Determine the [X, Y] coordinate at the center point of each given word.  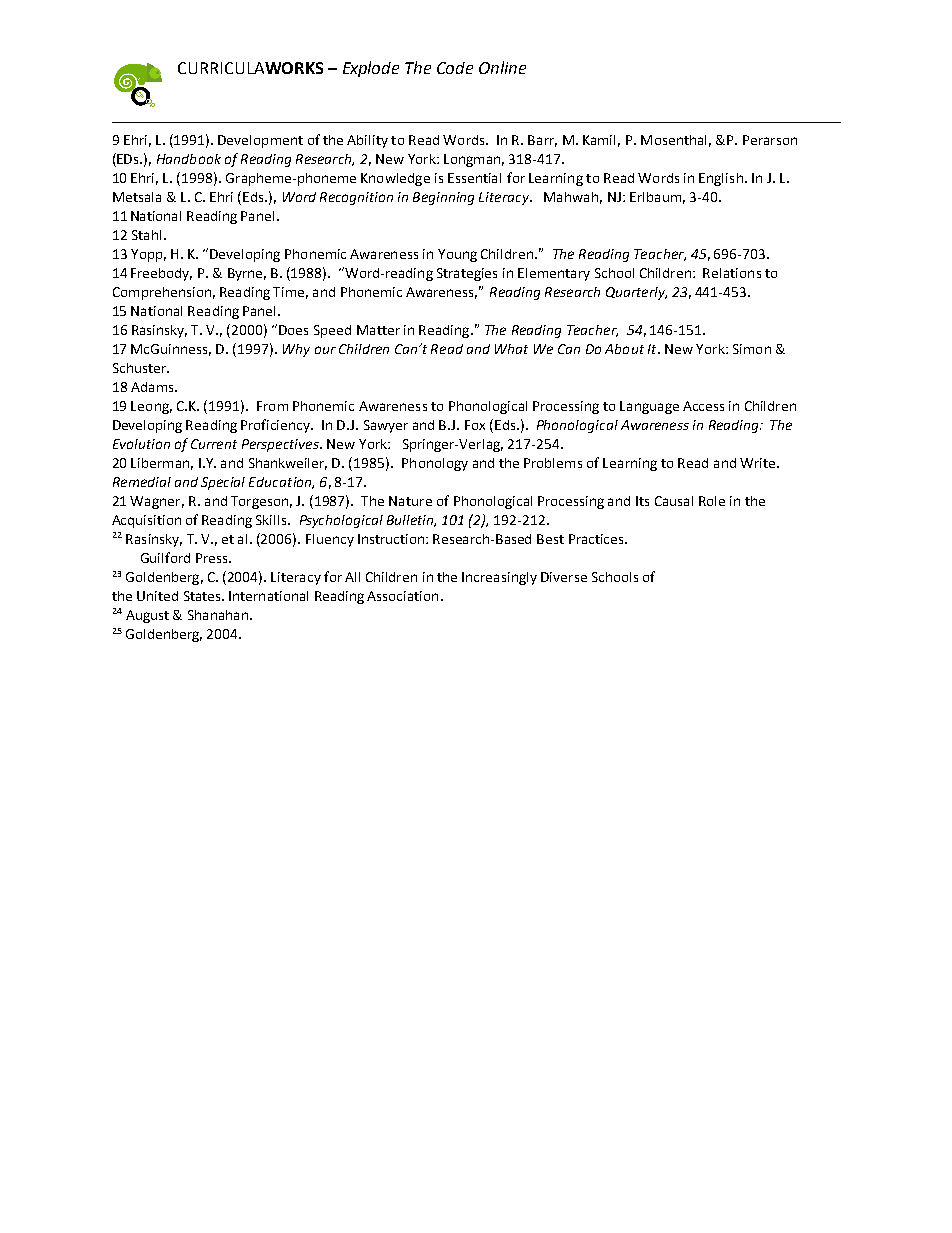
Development [260, 141]
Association [402, 596]
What [511, 349]
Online [502, 67]
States [203, 596]
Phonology [435, 464]
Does [293, 330]
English [721, 179]
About [624, 349]
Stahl [146, 235]
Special [223, 483]
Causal [674, 501]
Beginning [443, 198]
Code [455, 68]
